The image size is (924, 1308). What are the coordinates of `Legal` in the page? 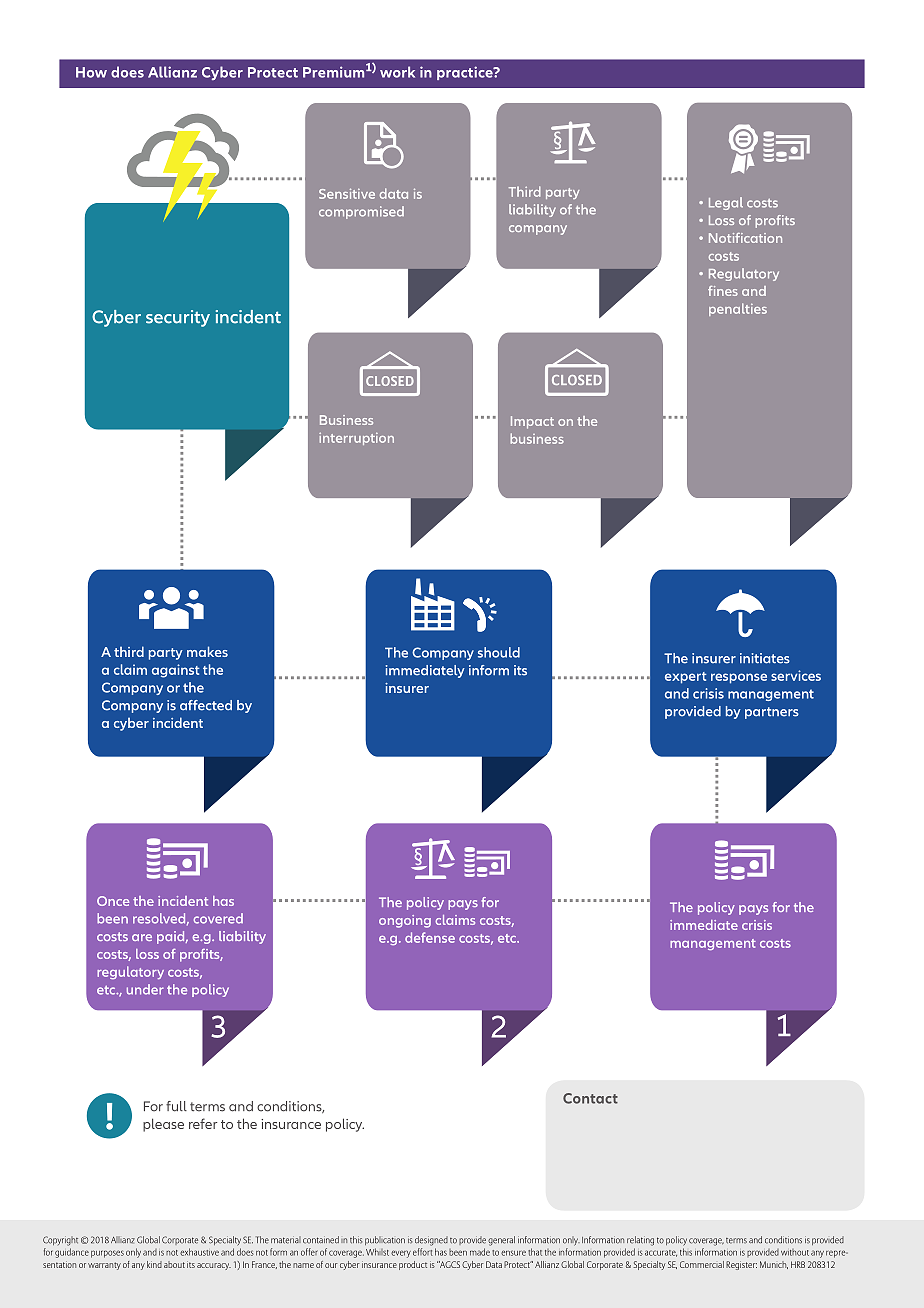 It's located at (726, 203).
